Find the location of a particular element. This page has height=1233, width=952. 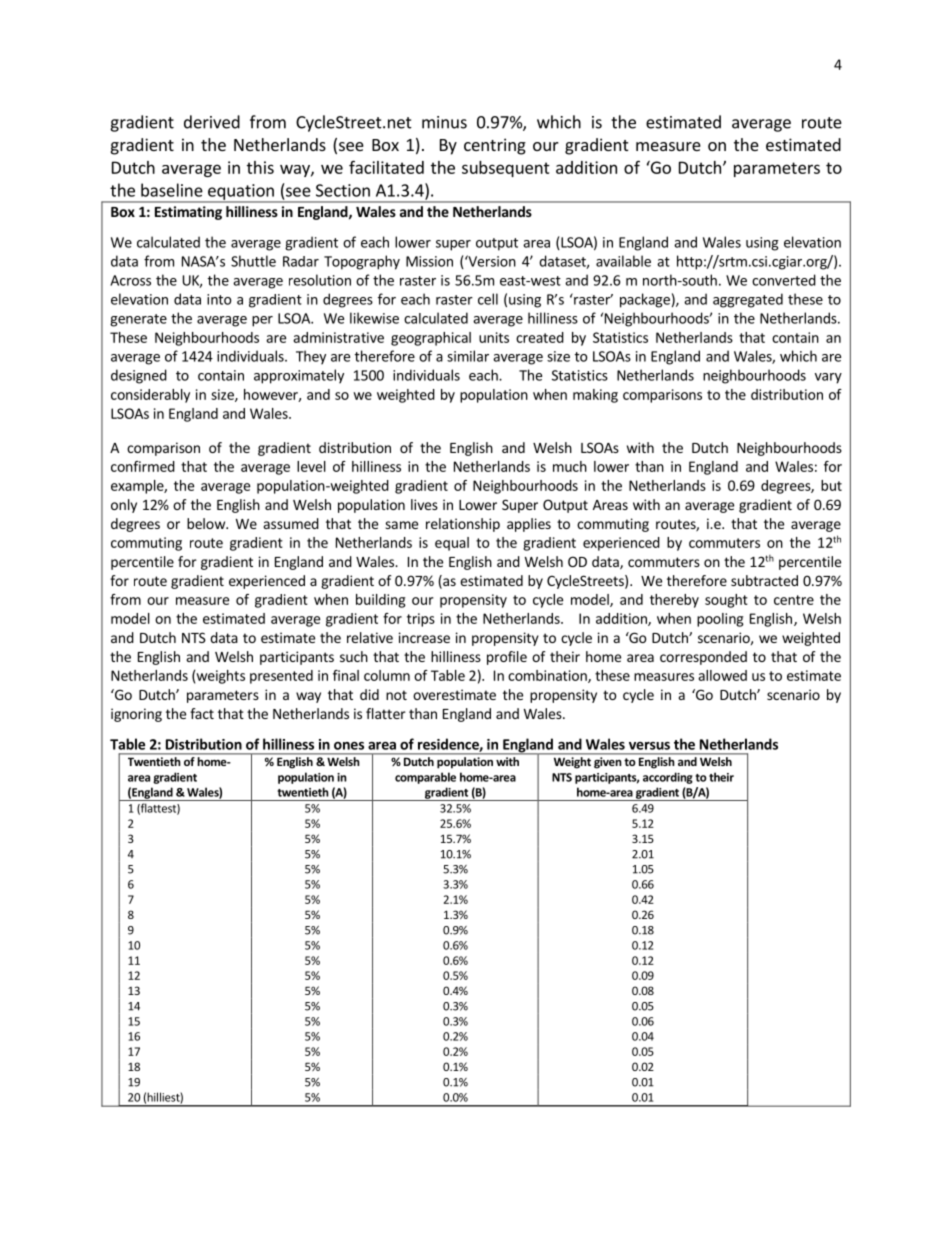

subsequent is located at coordinates (506, 169).
